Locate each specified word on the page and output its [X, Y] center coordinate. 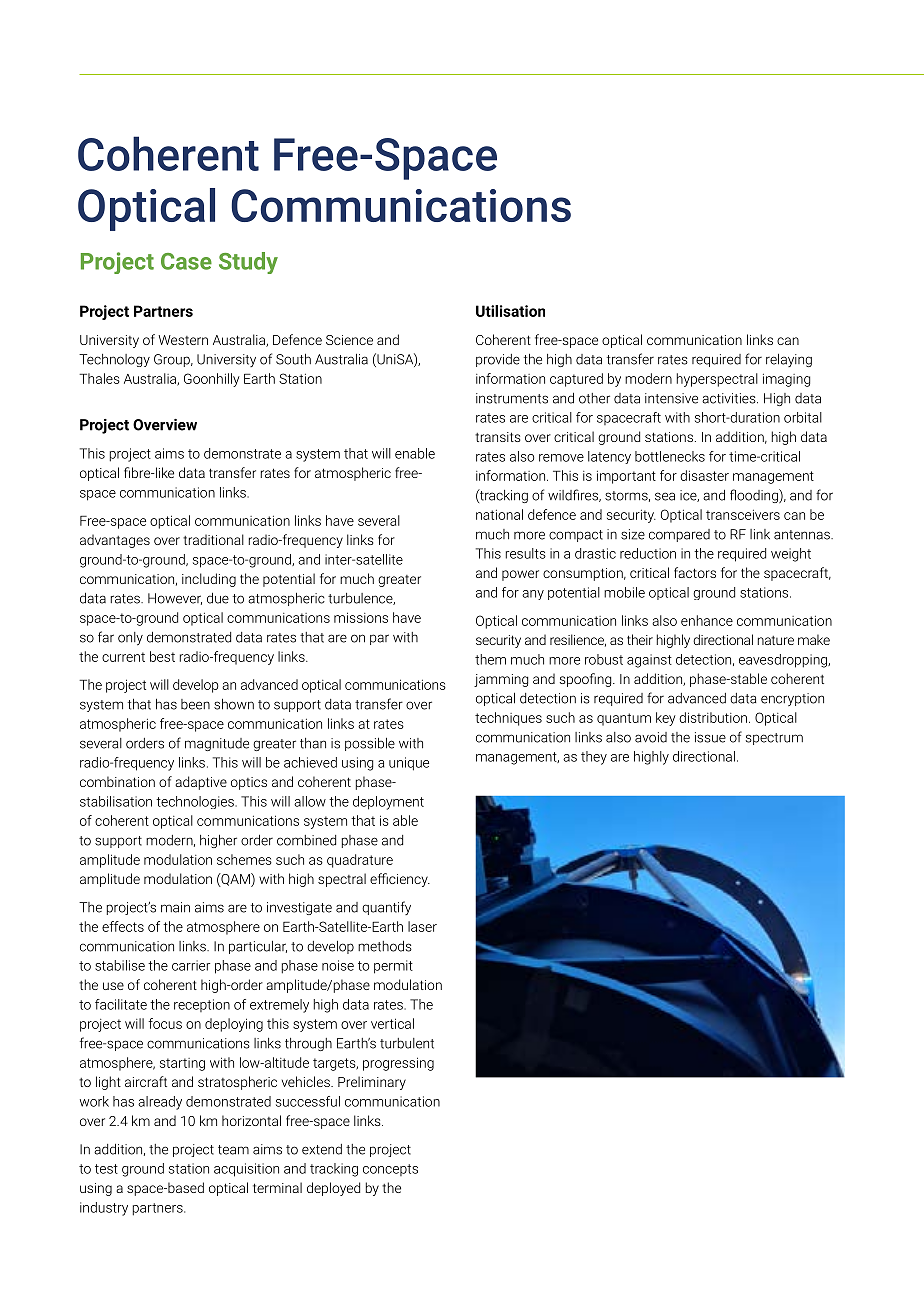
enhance [707, 620]
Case [186, 261]
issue [710, 737]
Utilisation [510, 311]
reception [202, 1005]
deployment [388, 803]
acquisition [246, 1170]
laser [422, 926]
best [162, 656]
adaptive [201, 783]
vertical [392, 1023]
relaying [789, 360]
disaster [704, 475]
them [490, 659]
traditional [213, 539]
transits [498, 437]
